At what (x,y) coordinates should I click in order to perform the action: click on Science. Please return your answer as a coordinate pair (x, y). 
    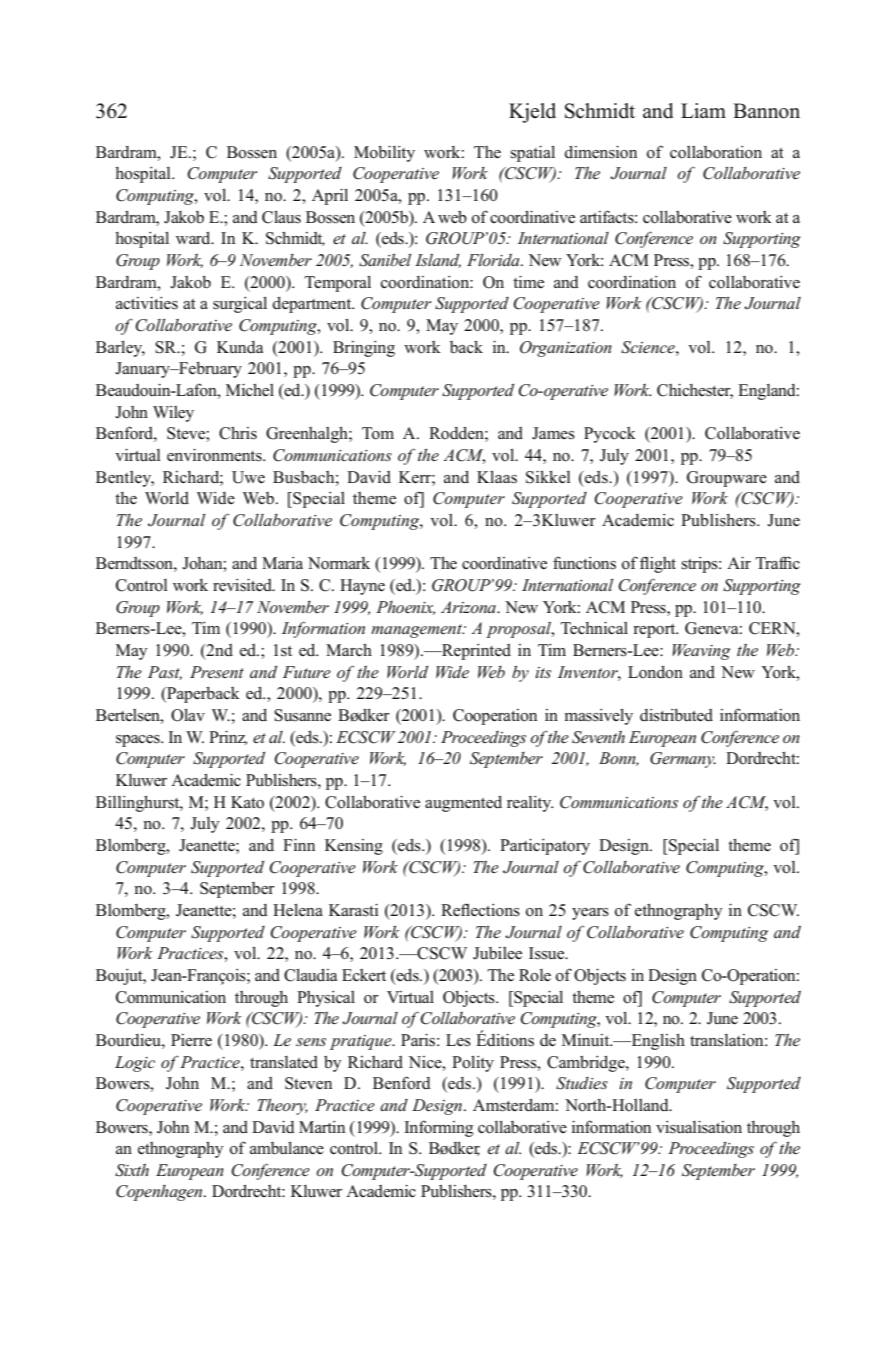
    Looking at the image, I should click on (649, 347).
